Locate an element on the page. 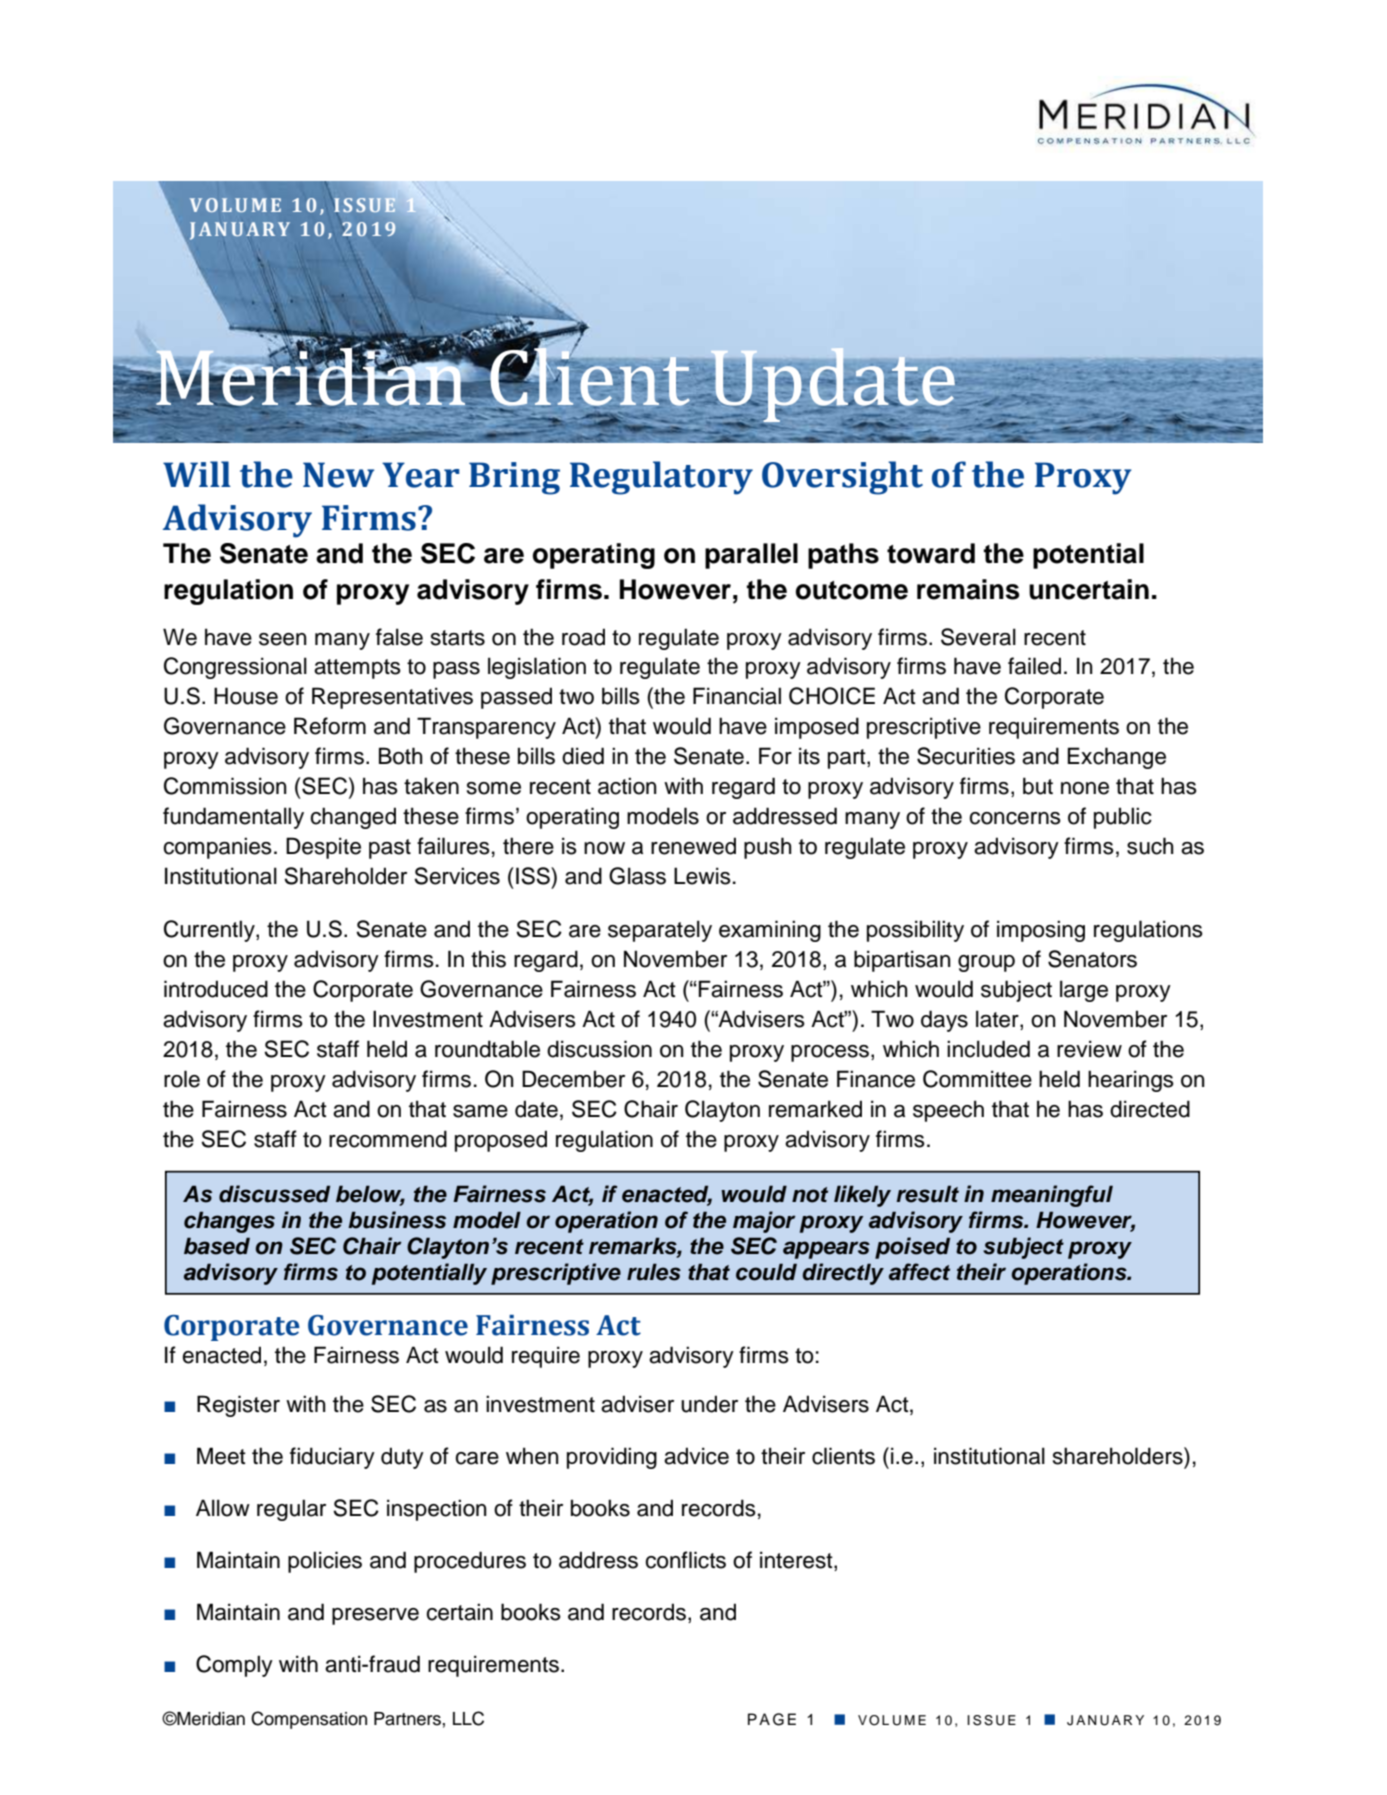  affect is located at coordinates (919, 1272).
